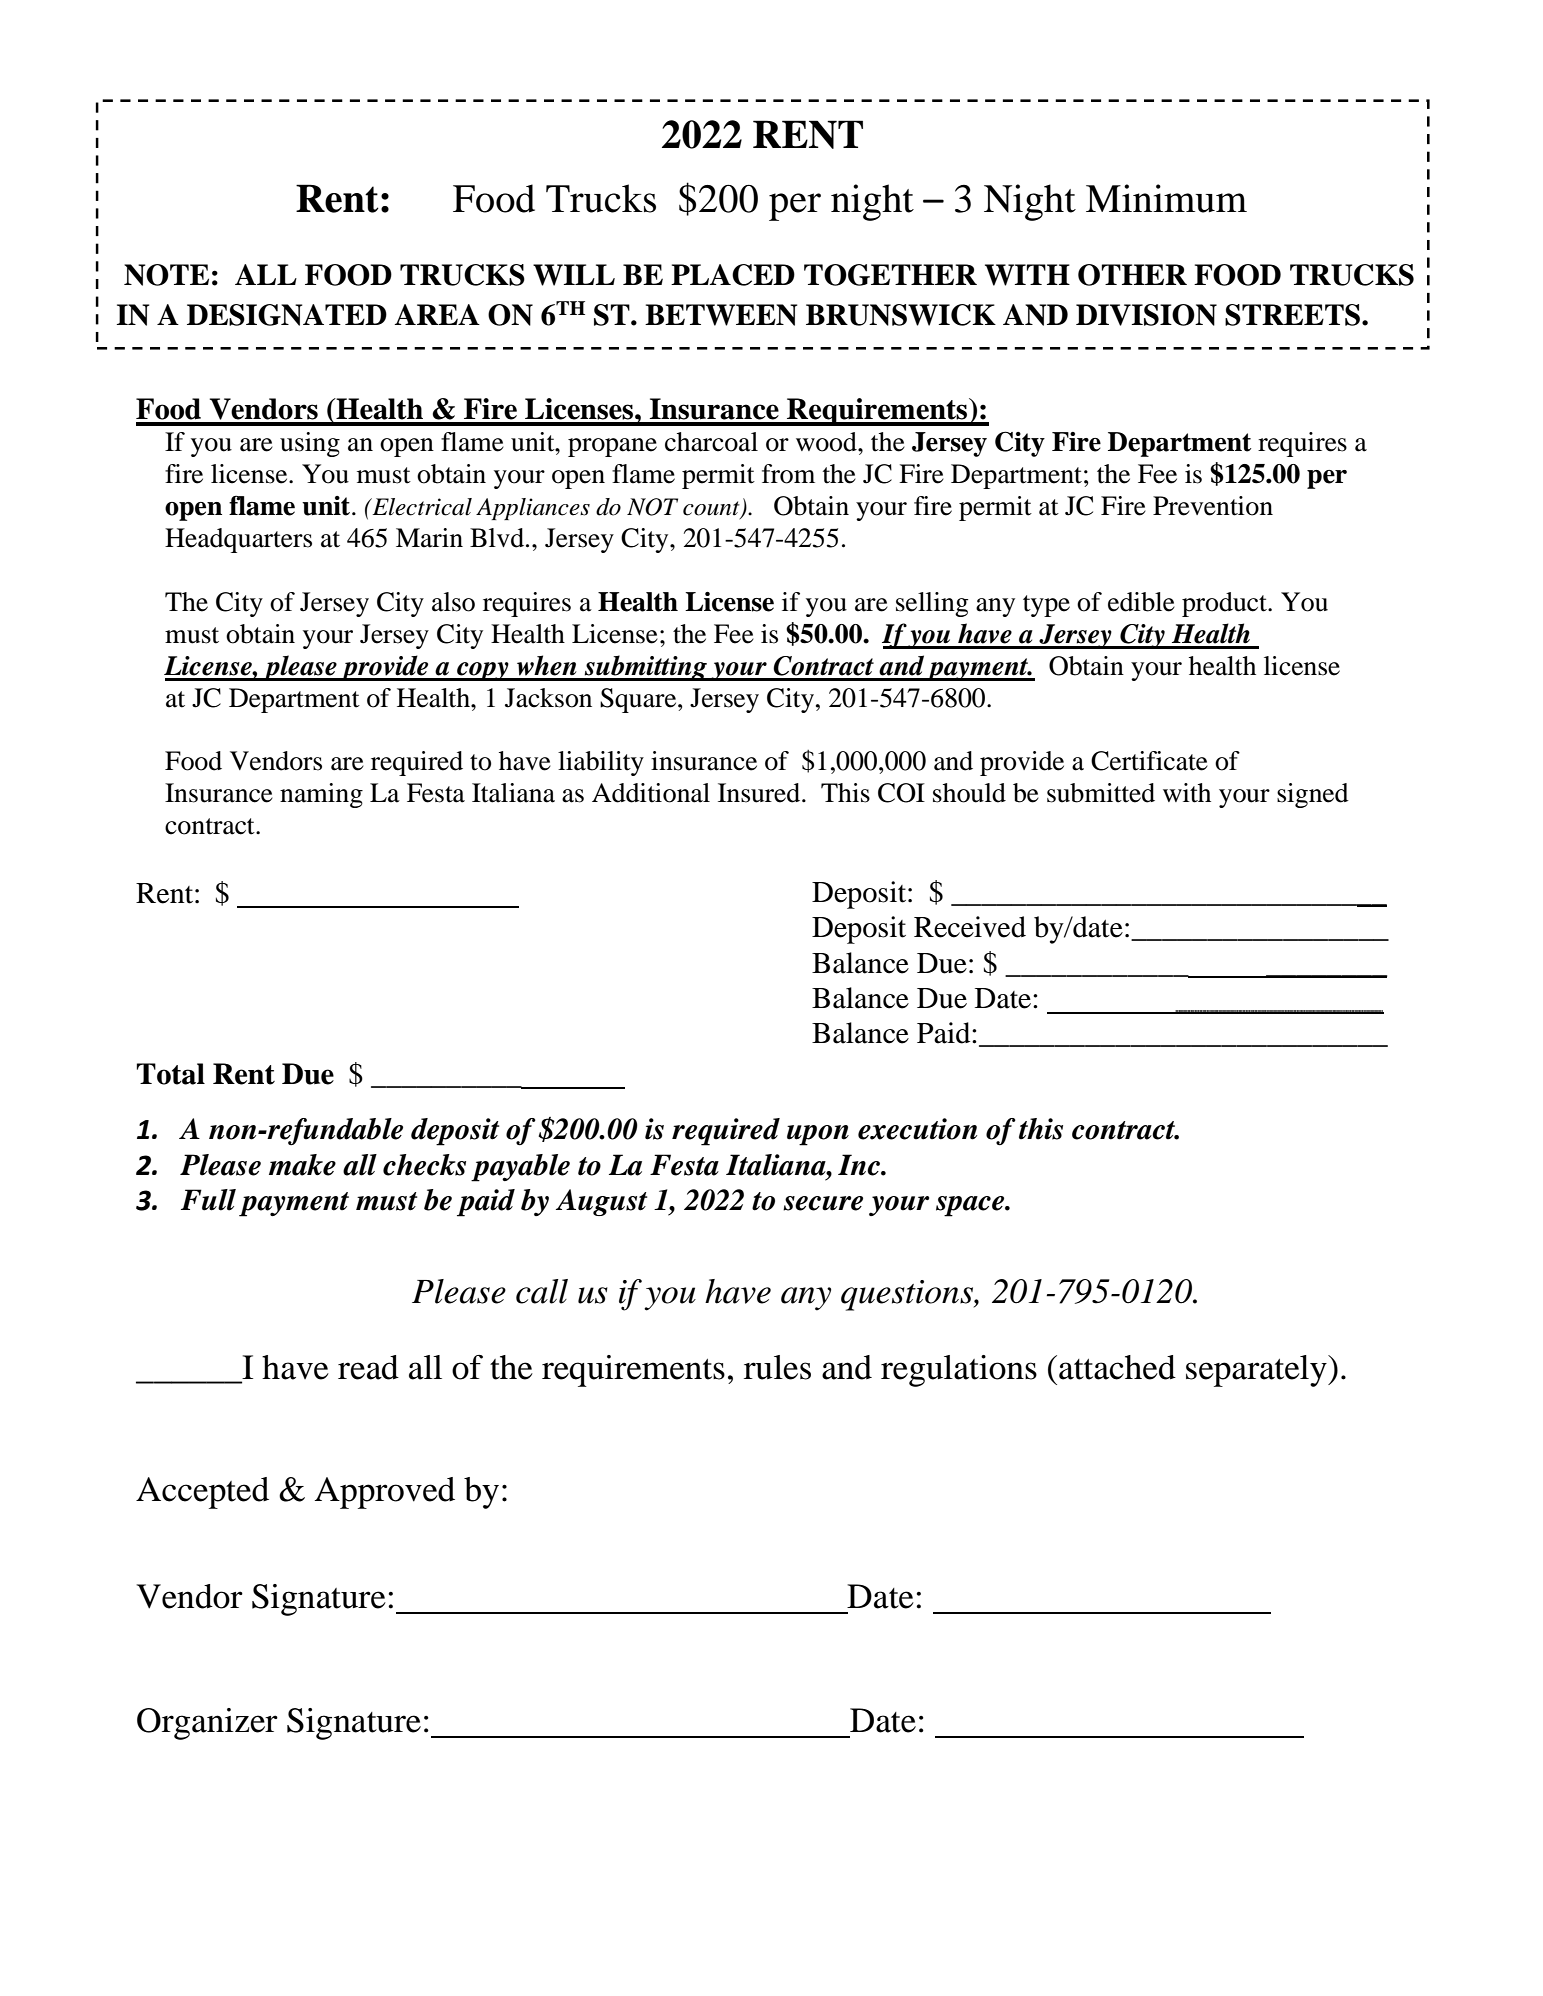  Describe the element at coordinates (385, 1493) in the screenshot. I see `Approved` at that location.
